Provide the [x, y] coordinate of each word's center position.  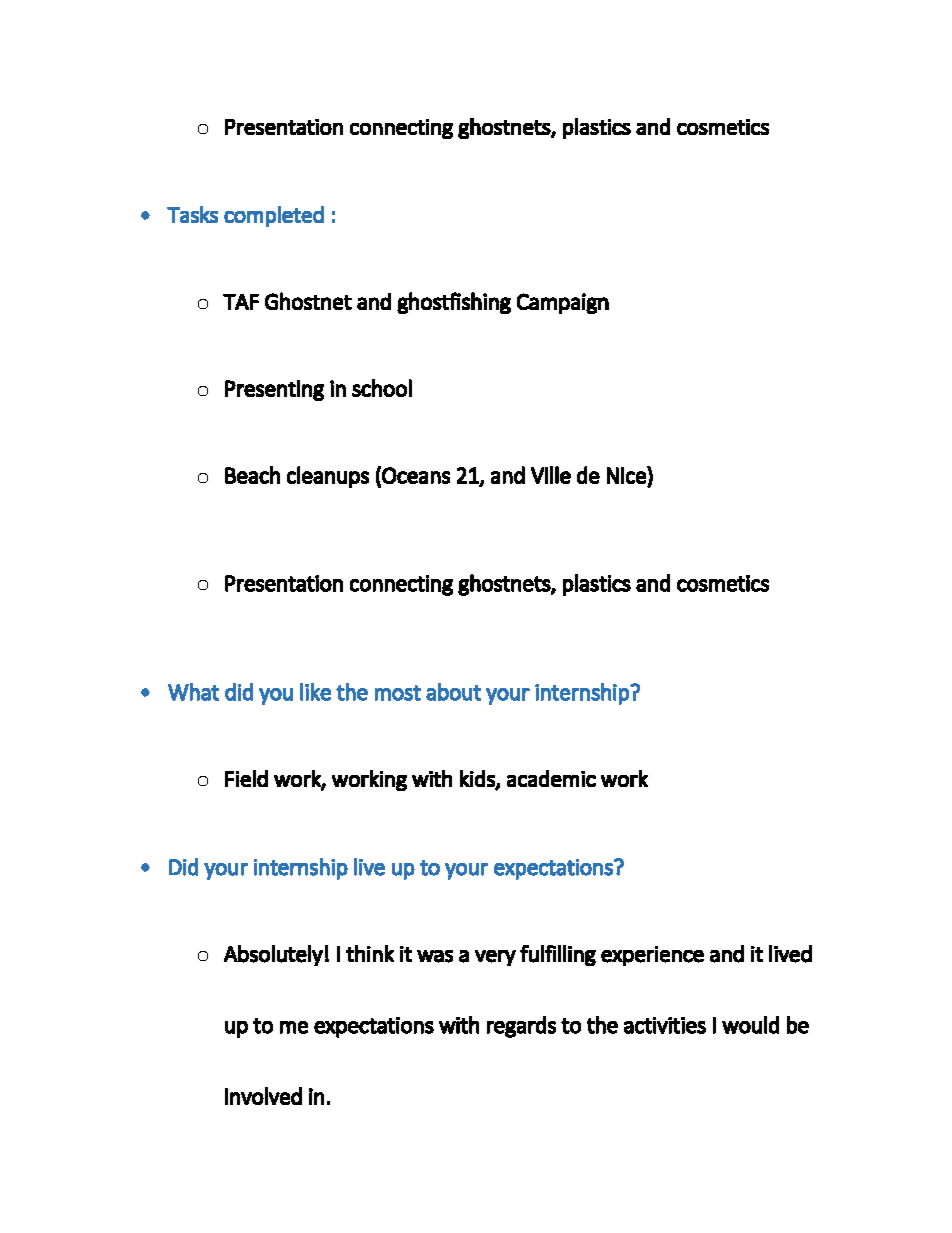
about [453, 692]
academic [551, 778]
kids [478, 779]
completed [274, 216]
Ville [551, 475]
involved [263, 1096]
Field [246, 778]
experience [652, 956]
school [382, 388]
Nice [627, 475]
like [315, 692]
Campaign [563, 303]
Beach [252, 475]
